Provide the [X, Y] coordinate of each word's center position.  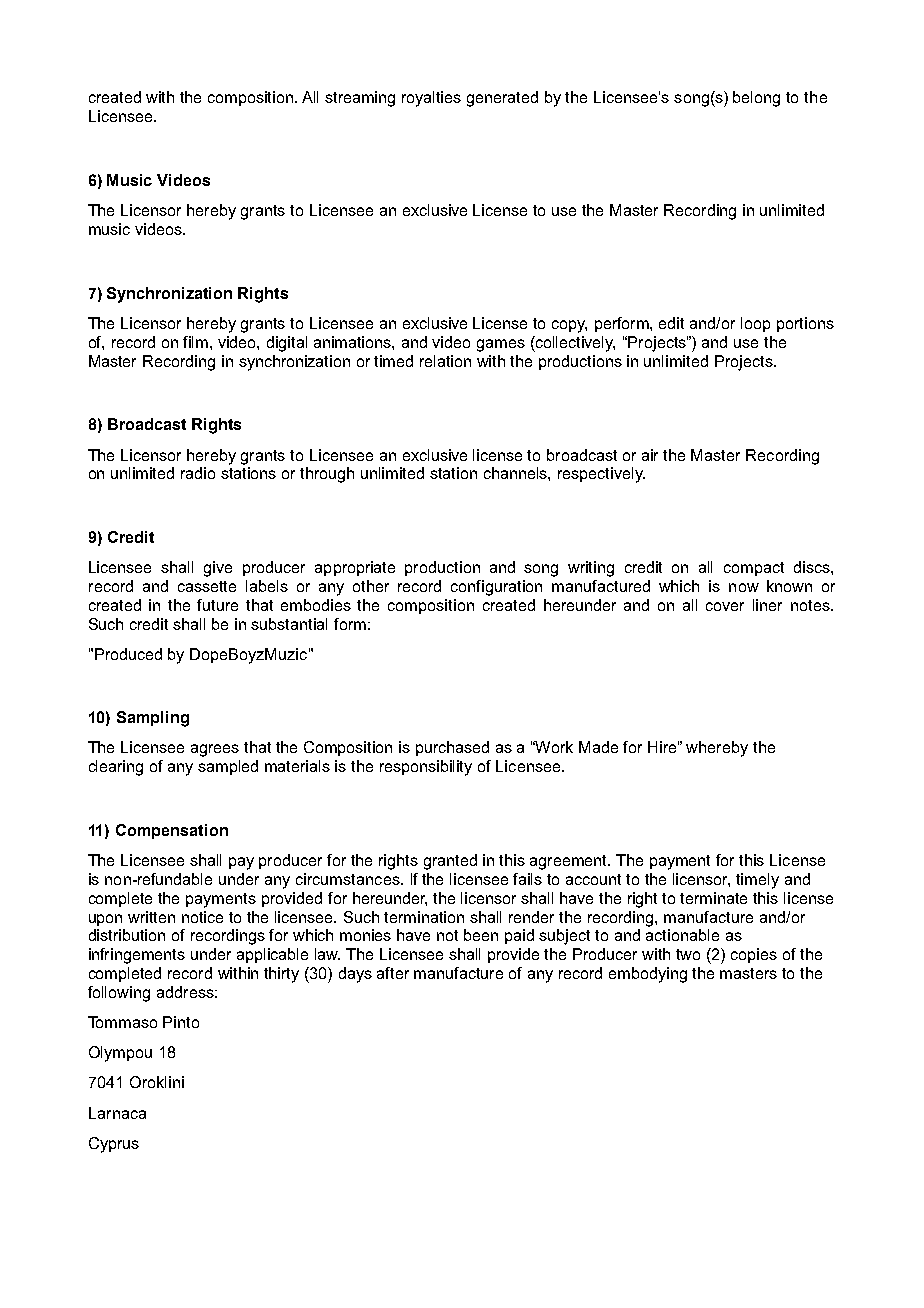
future [217, 605]
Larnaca [117, 1113]
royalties [431, 99]
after [393, 973]
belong [756, 99]
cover [725, 606]
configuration [496, 588]
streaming [360, 99]
